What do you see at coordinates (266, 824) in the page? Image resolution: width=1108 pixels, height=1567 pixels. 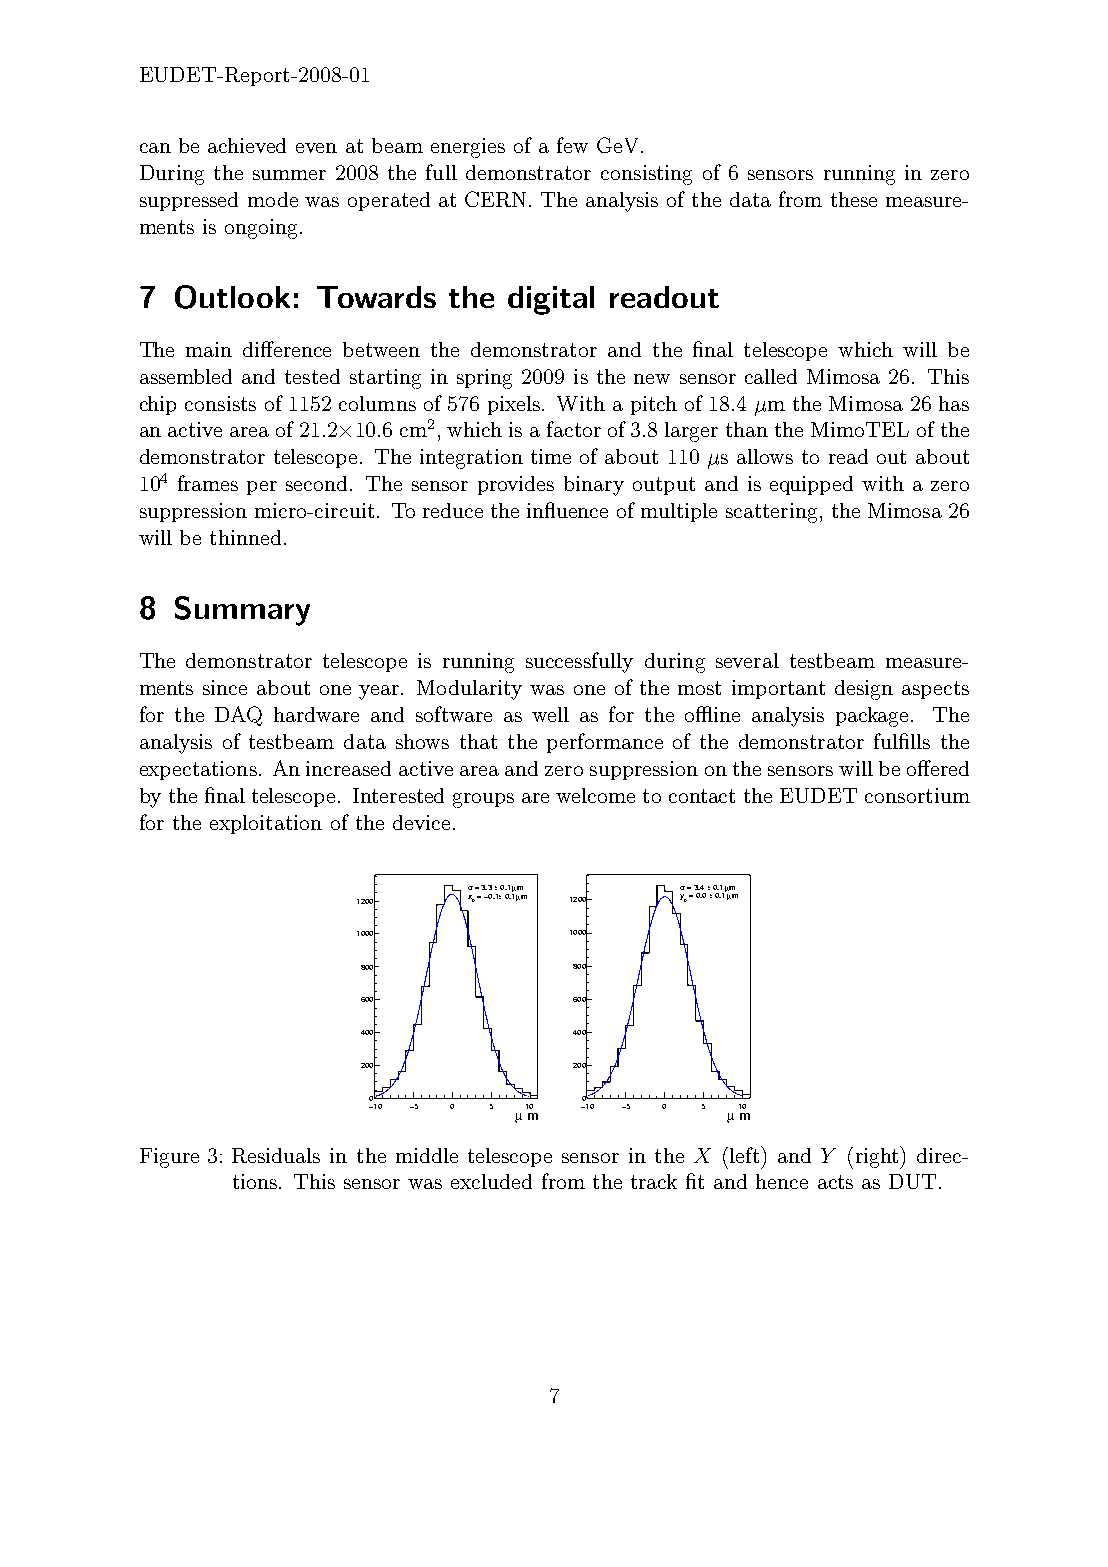 I see `exploitation` at bounding box center [266, 824].
